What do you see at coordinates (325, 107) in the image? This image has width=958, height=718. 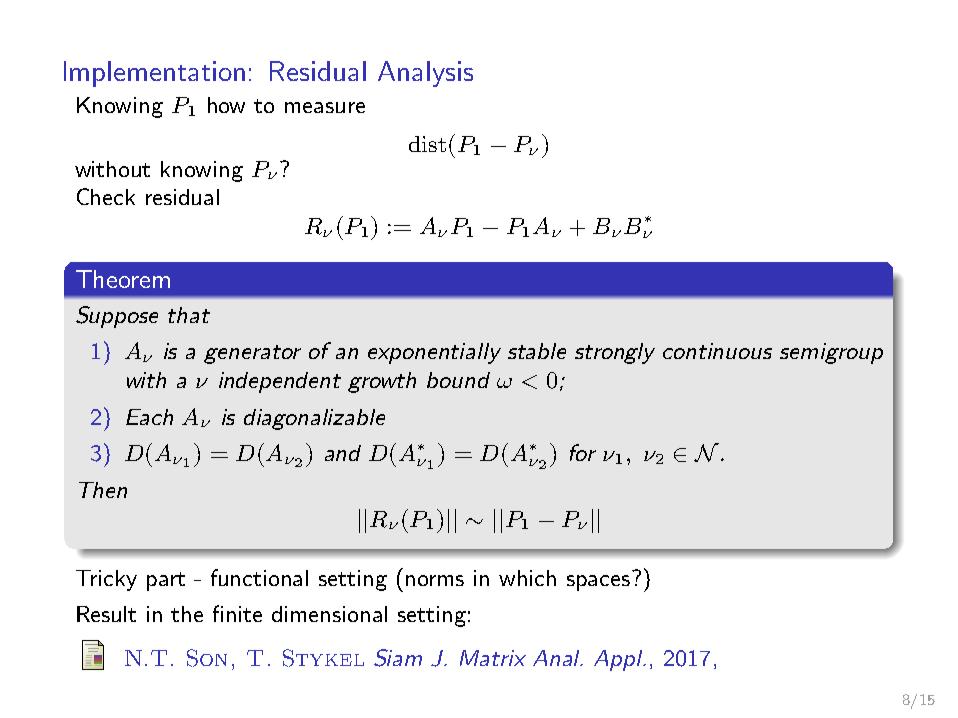 I see `measure` at bounding box center [325, 107].
